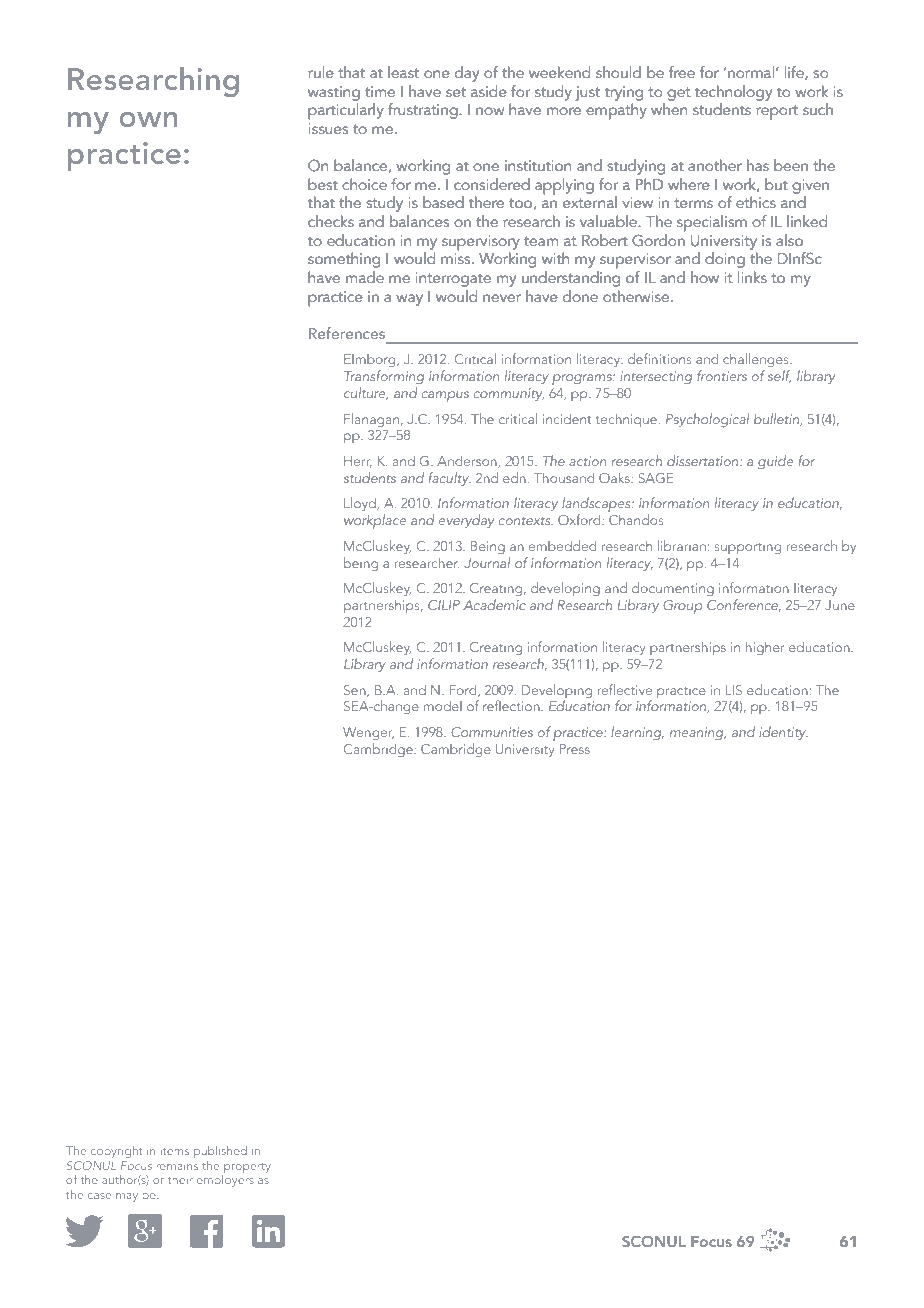 The image size is (924, 1308). Describe the element at coordinates (765, 648) in the screenshot. I see `higher` at that location.
